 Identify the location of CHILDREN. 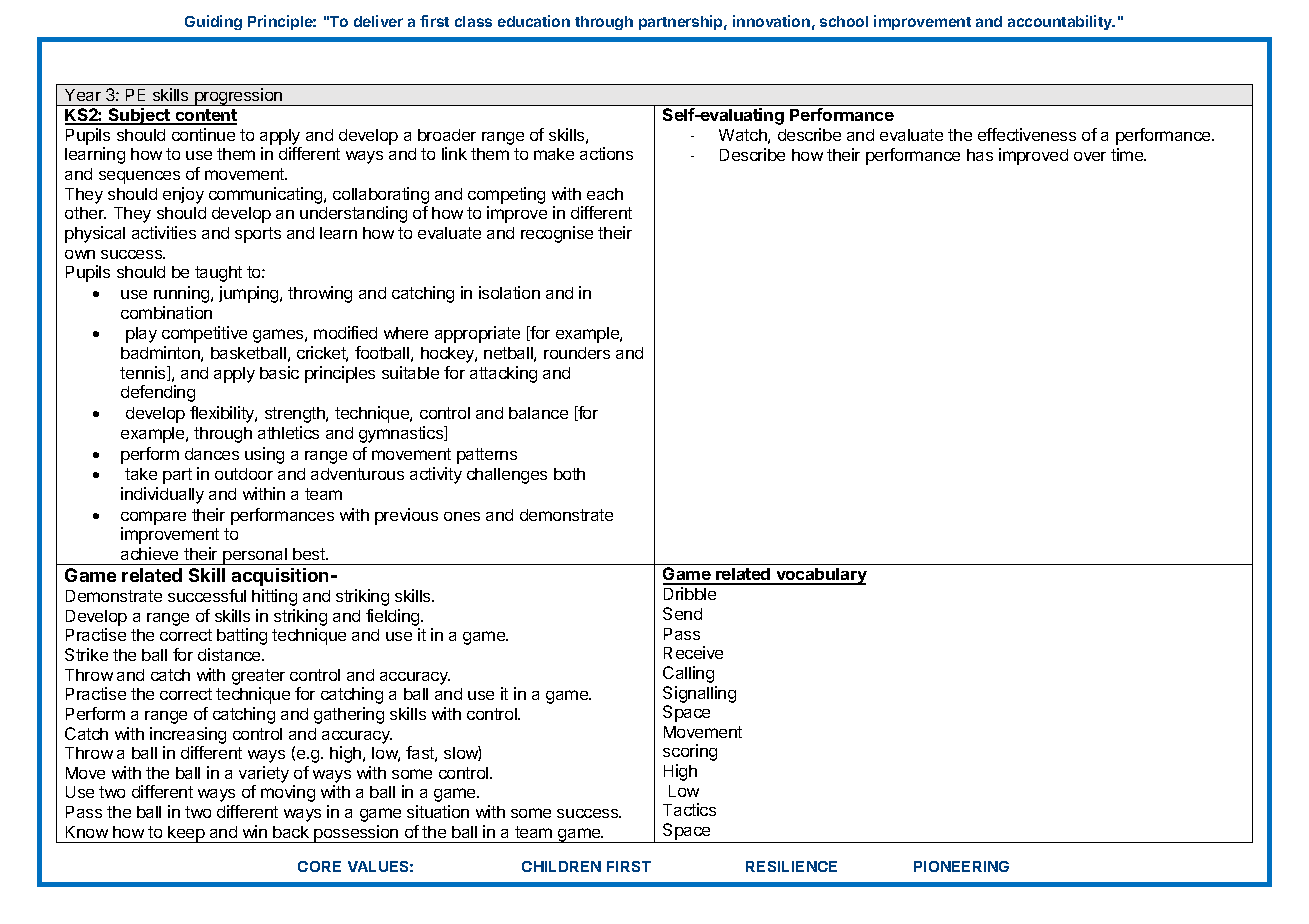
(561, 866).
